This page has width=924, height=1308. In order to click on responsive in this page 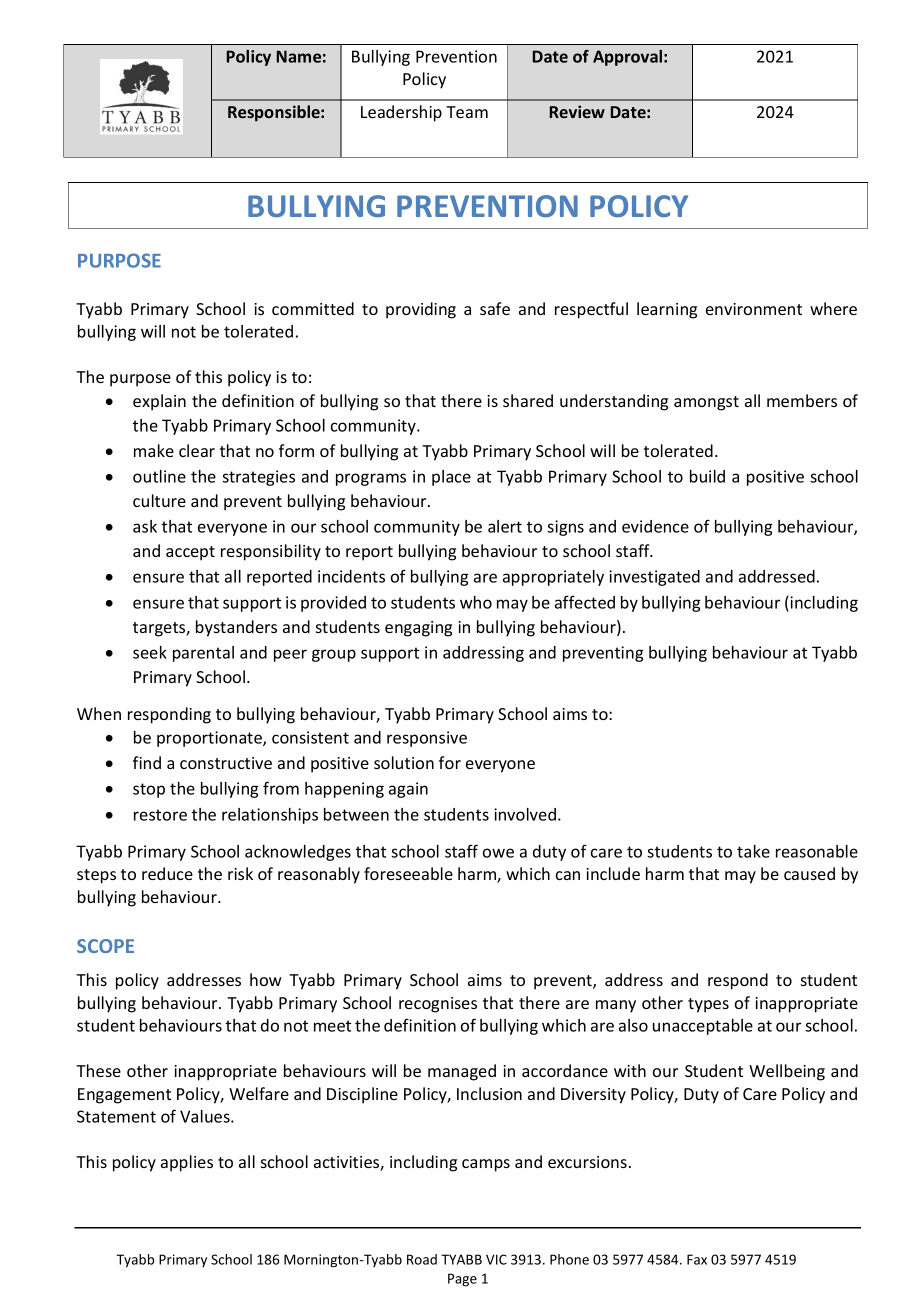, I will do `click(427, 739)`.
